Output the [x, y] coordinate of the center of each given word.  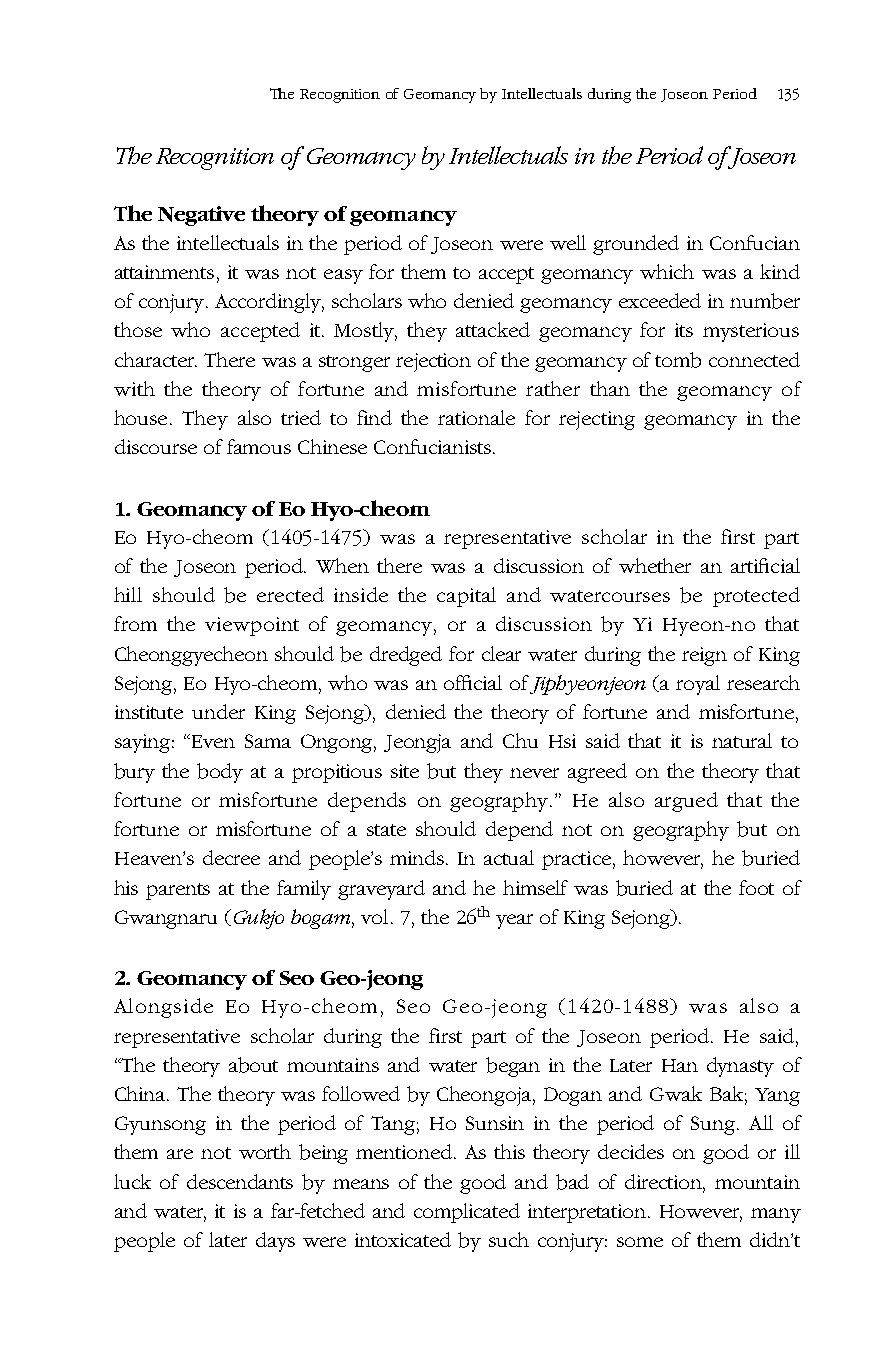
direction [665, 1182]
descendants [240, 1181]
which [667, 271]
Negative [201, 216]
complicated [467, 1213]
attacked [493, 329]
